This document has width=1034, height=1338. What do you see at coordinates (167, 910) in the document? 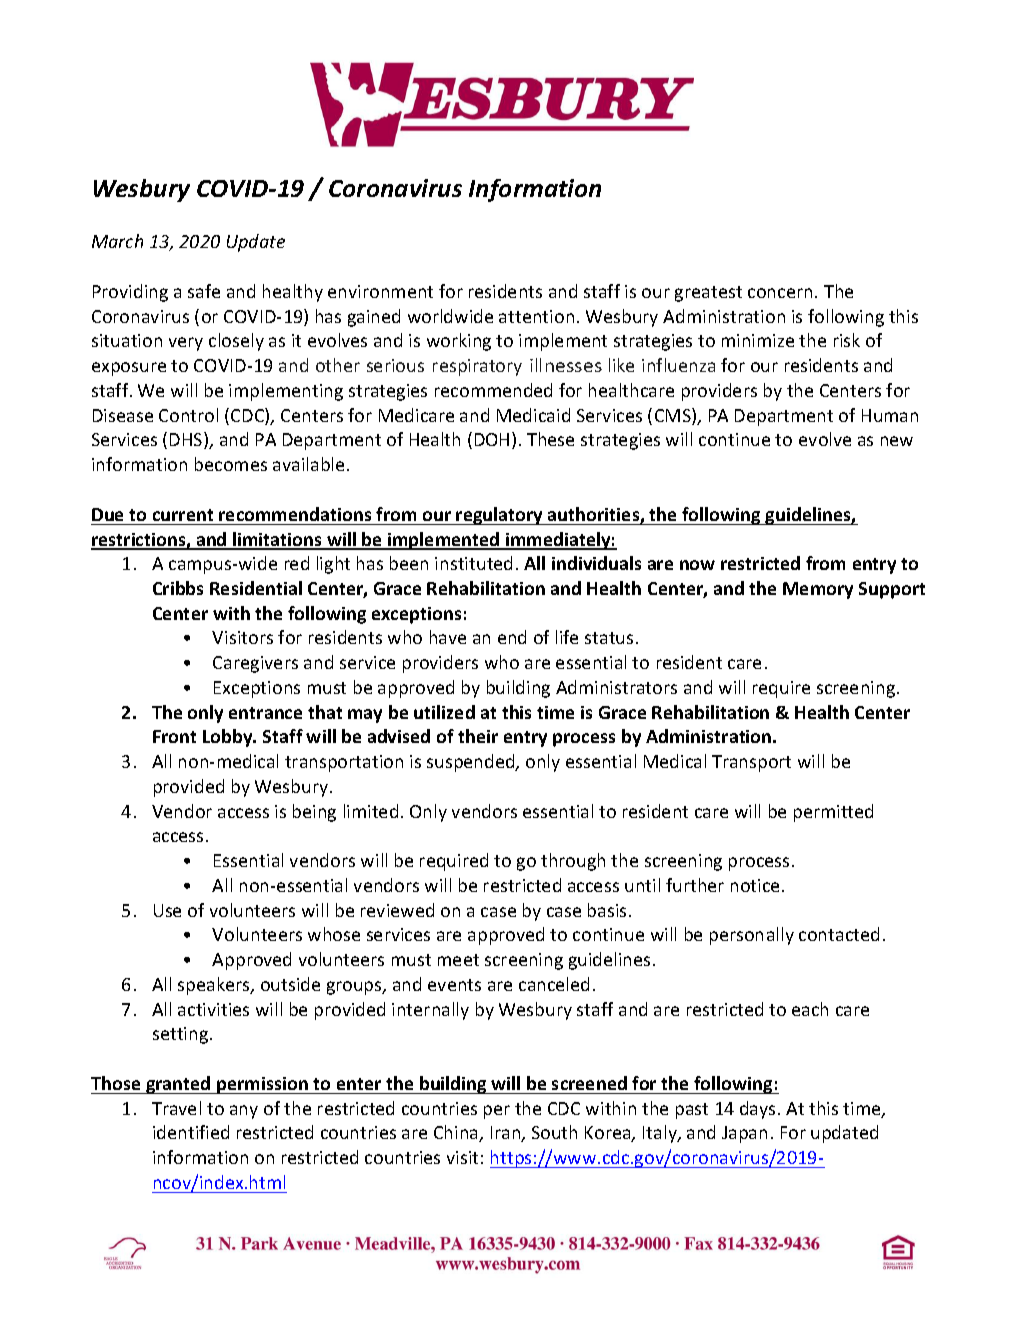
I see `Use` at bounding box center [167, 910].
